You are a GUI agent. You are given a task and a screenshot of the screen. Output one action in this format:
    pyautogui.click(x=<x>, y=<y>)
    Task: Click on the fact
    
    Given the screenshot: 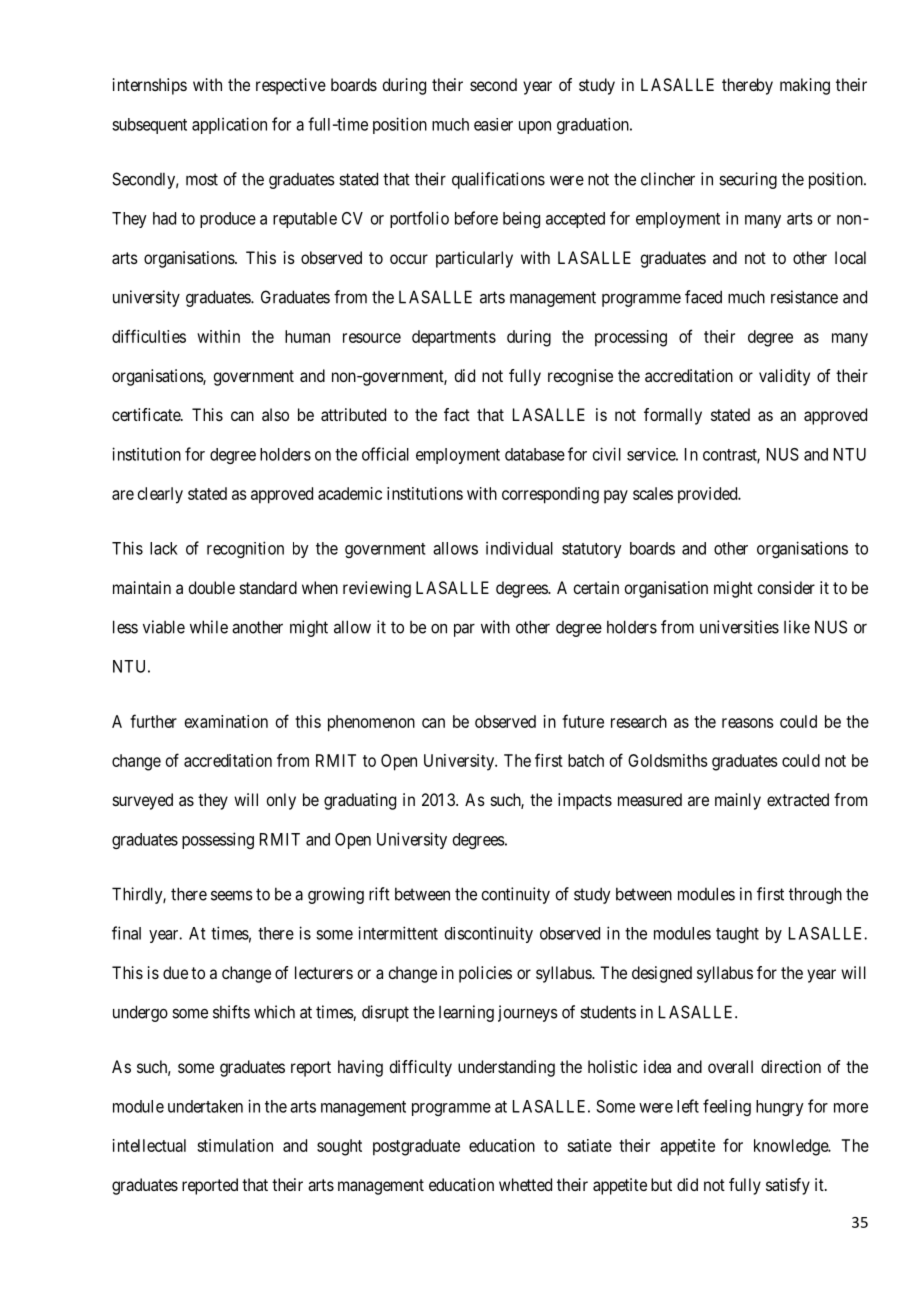 What is the action you would take?
    pyautogui.click(x=457, y=414)
